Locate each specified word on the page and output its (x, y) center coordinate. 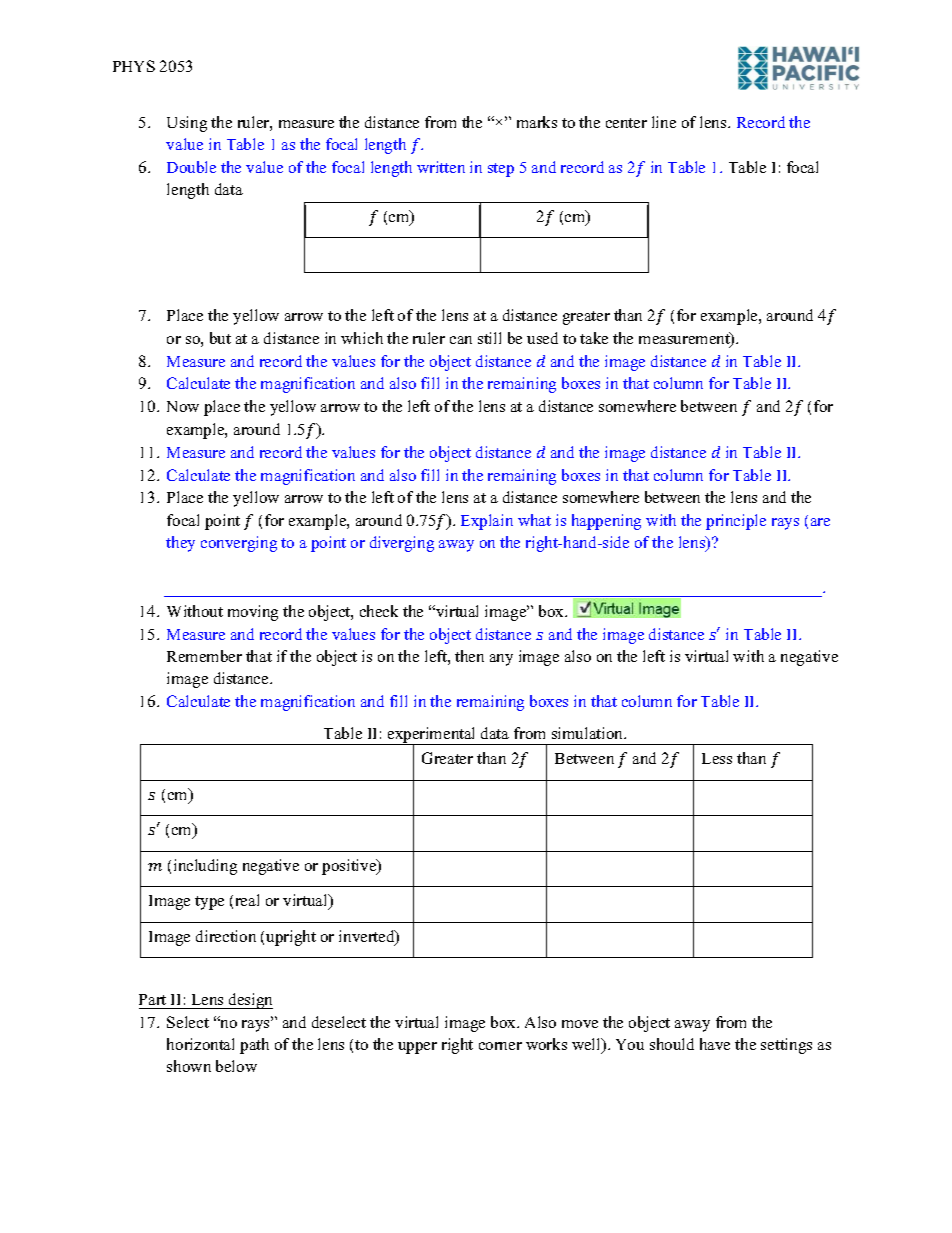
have (715, 1044)
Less (717, 758)
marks (537, 122)
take (594, 338)
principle (736, 522)
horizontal (200, 1044)
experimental (432, 736)
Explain (487, 522)
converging (239, 544)
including (205, 867)
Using (187, 124)
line (664, 122)
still (489, 338)
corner (500, 1046)
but (220, 338)
